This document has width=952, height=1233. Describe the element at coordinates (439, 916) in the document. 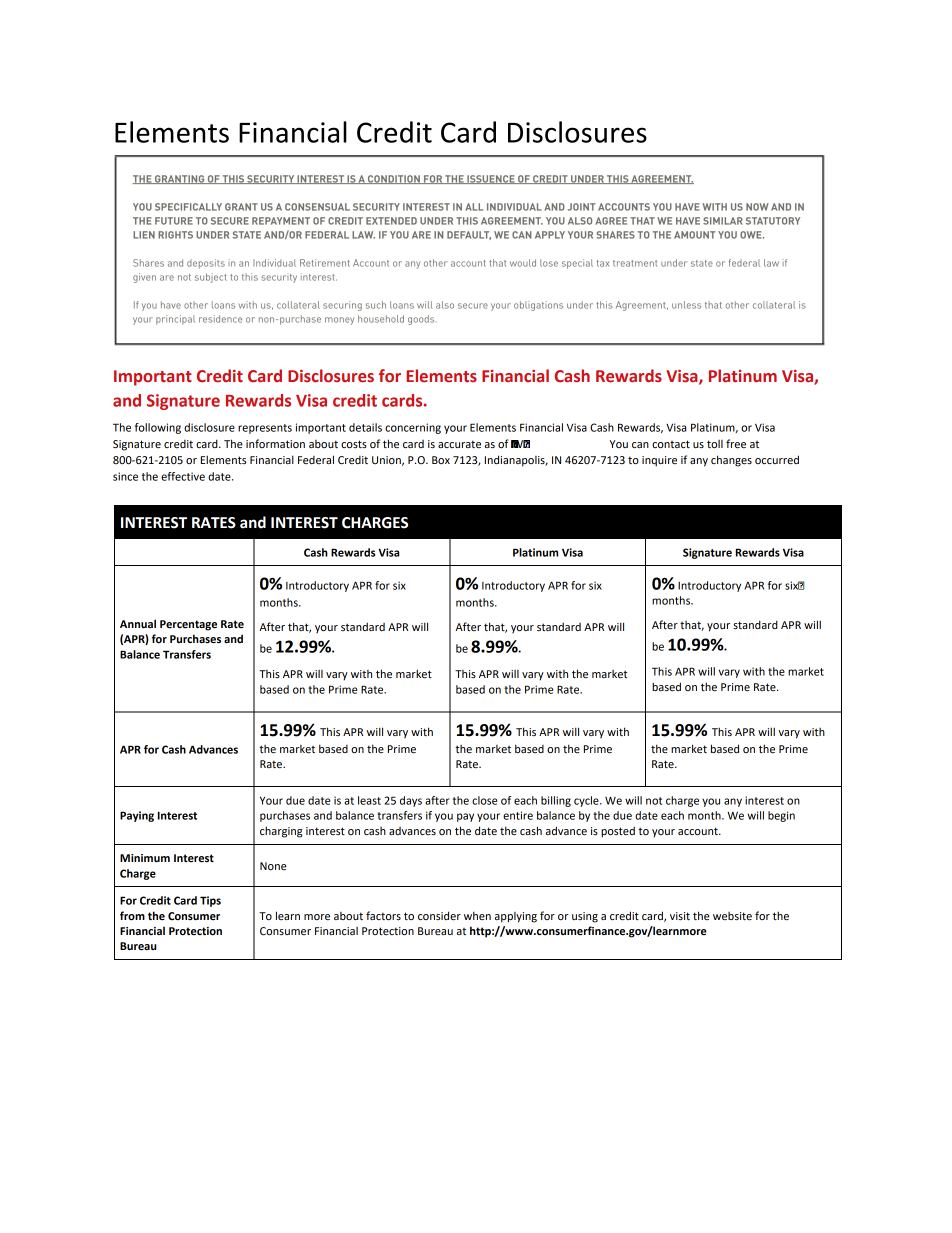

I see `consider` at that location.
